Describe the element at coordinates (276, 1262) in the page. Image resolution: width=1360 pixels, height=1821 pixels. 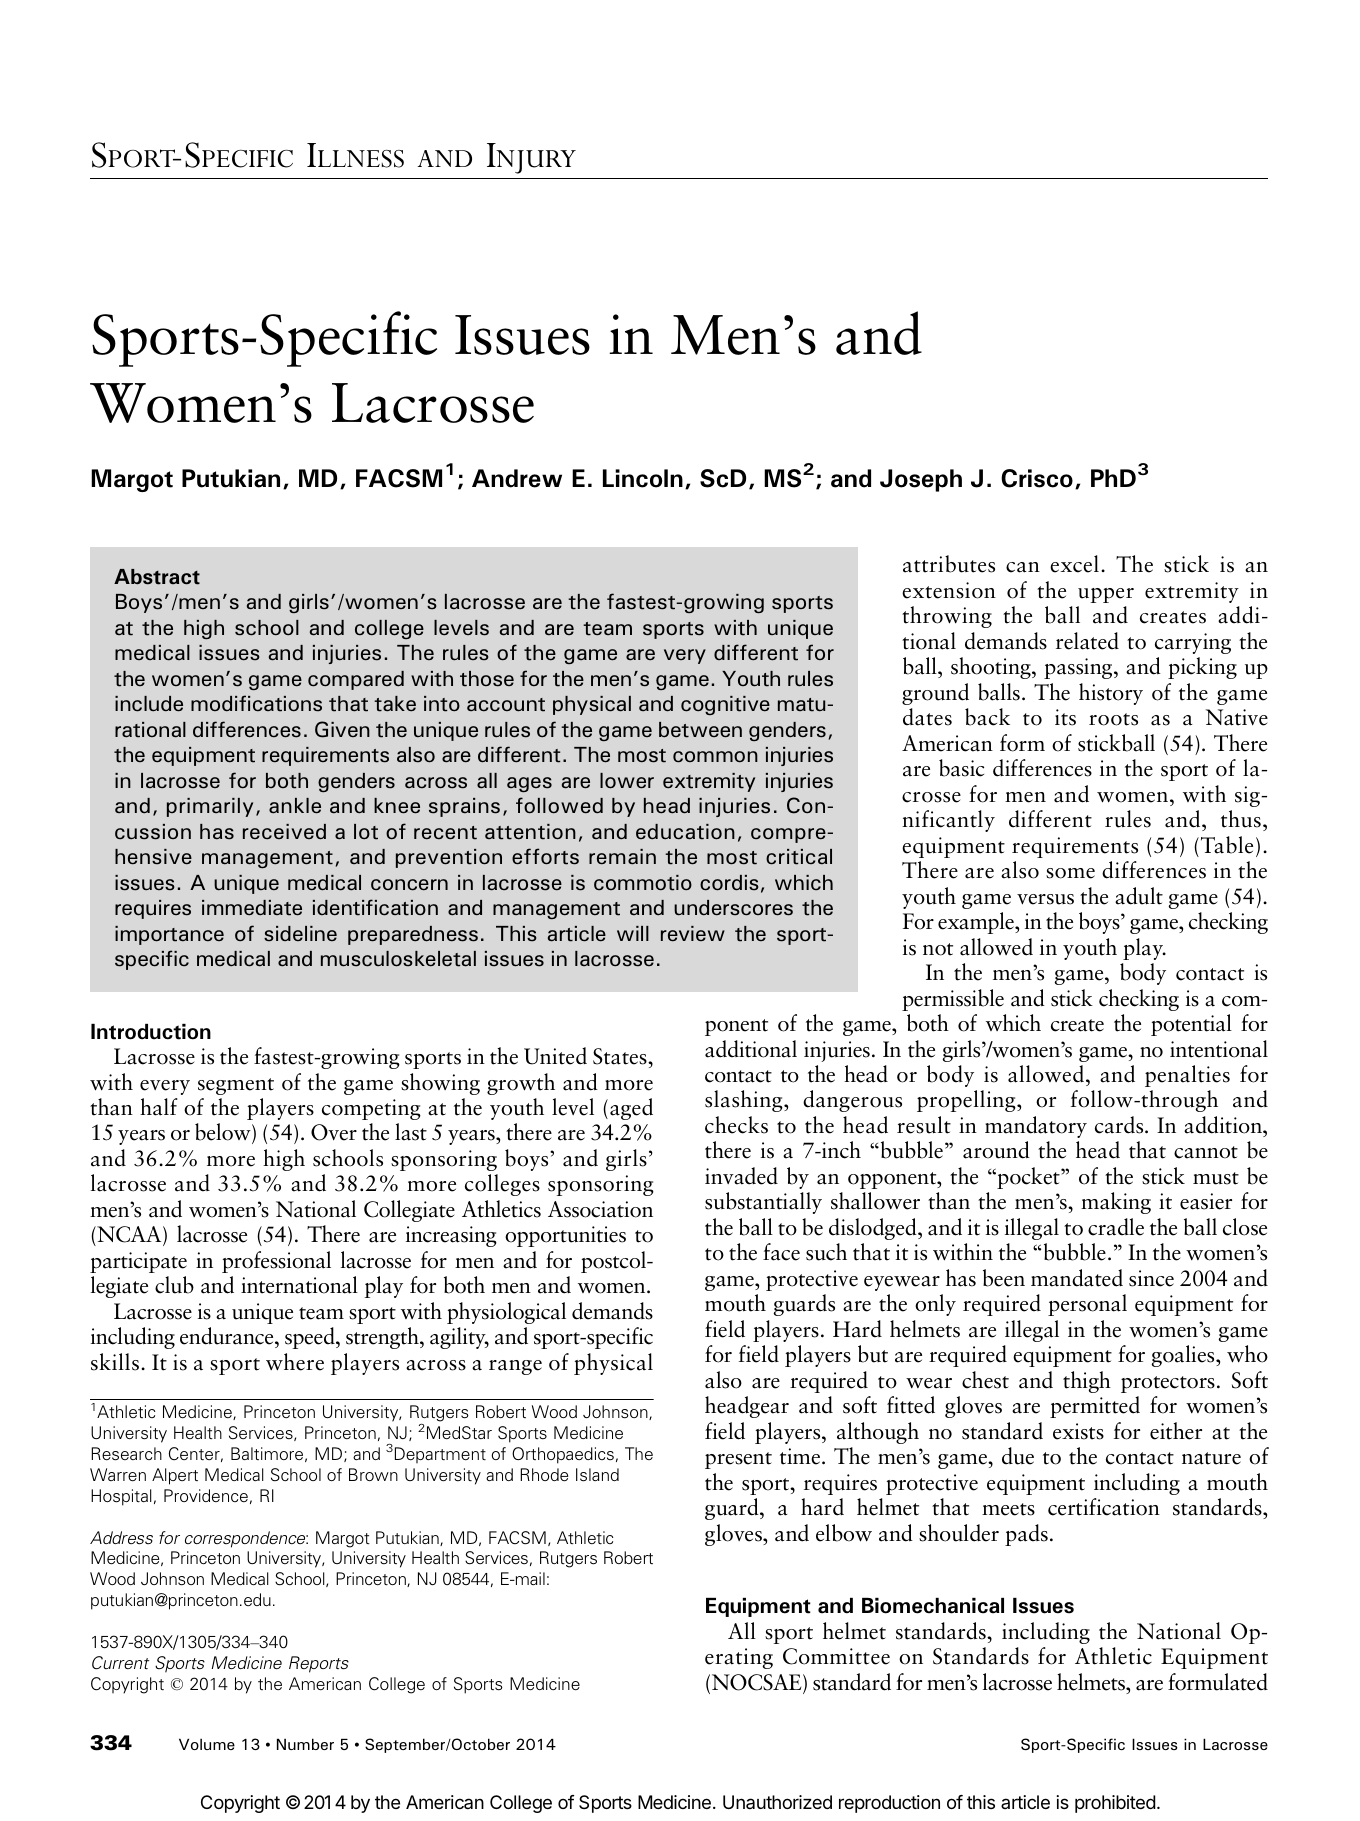
I see `professional` at that location.
